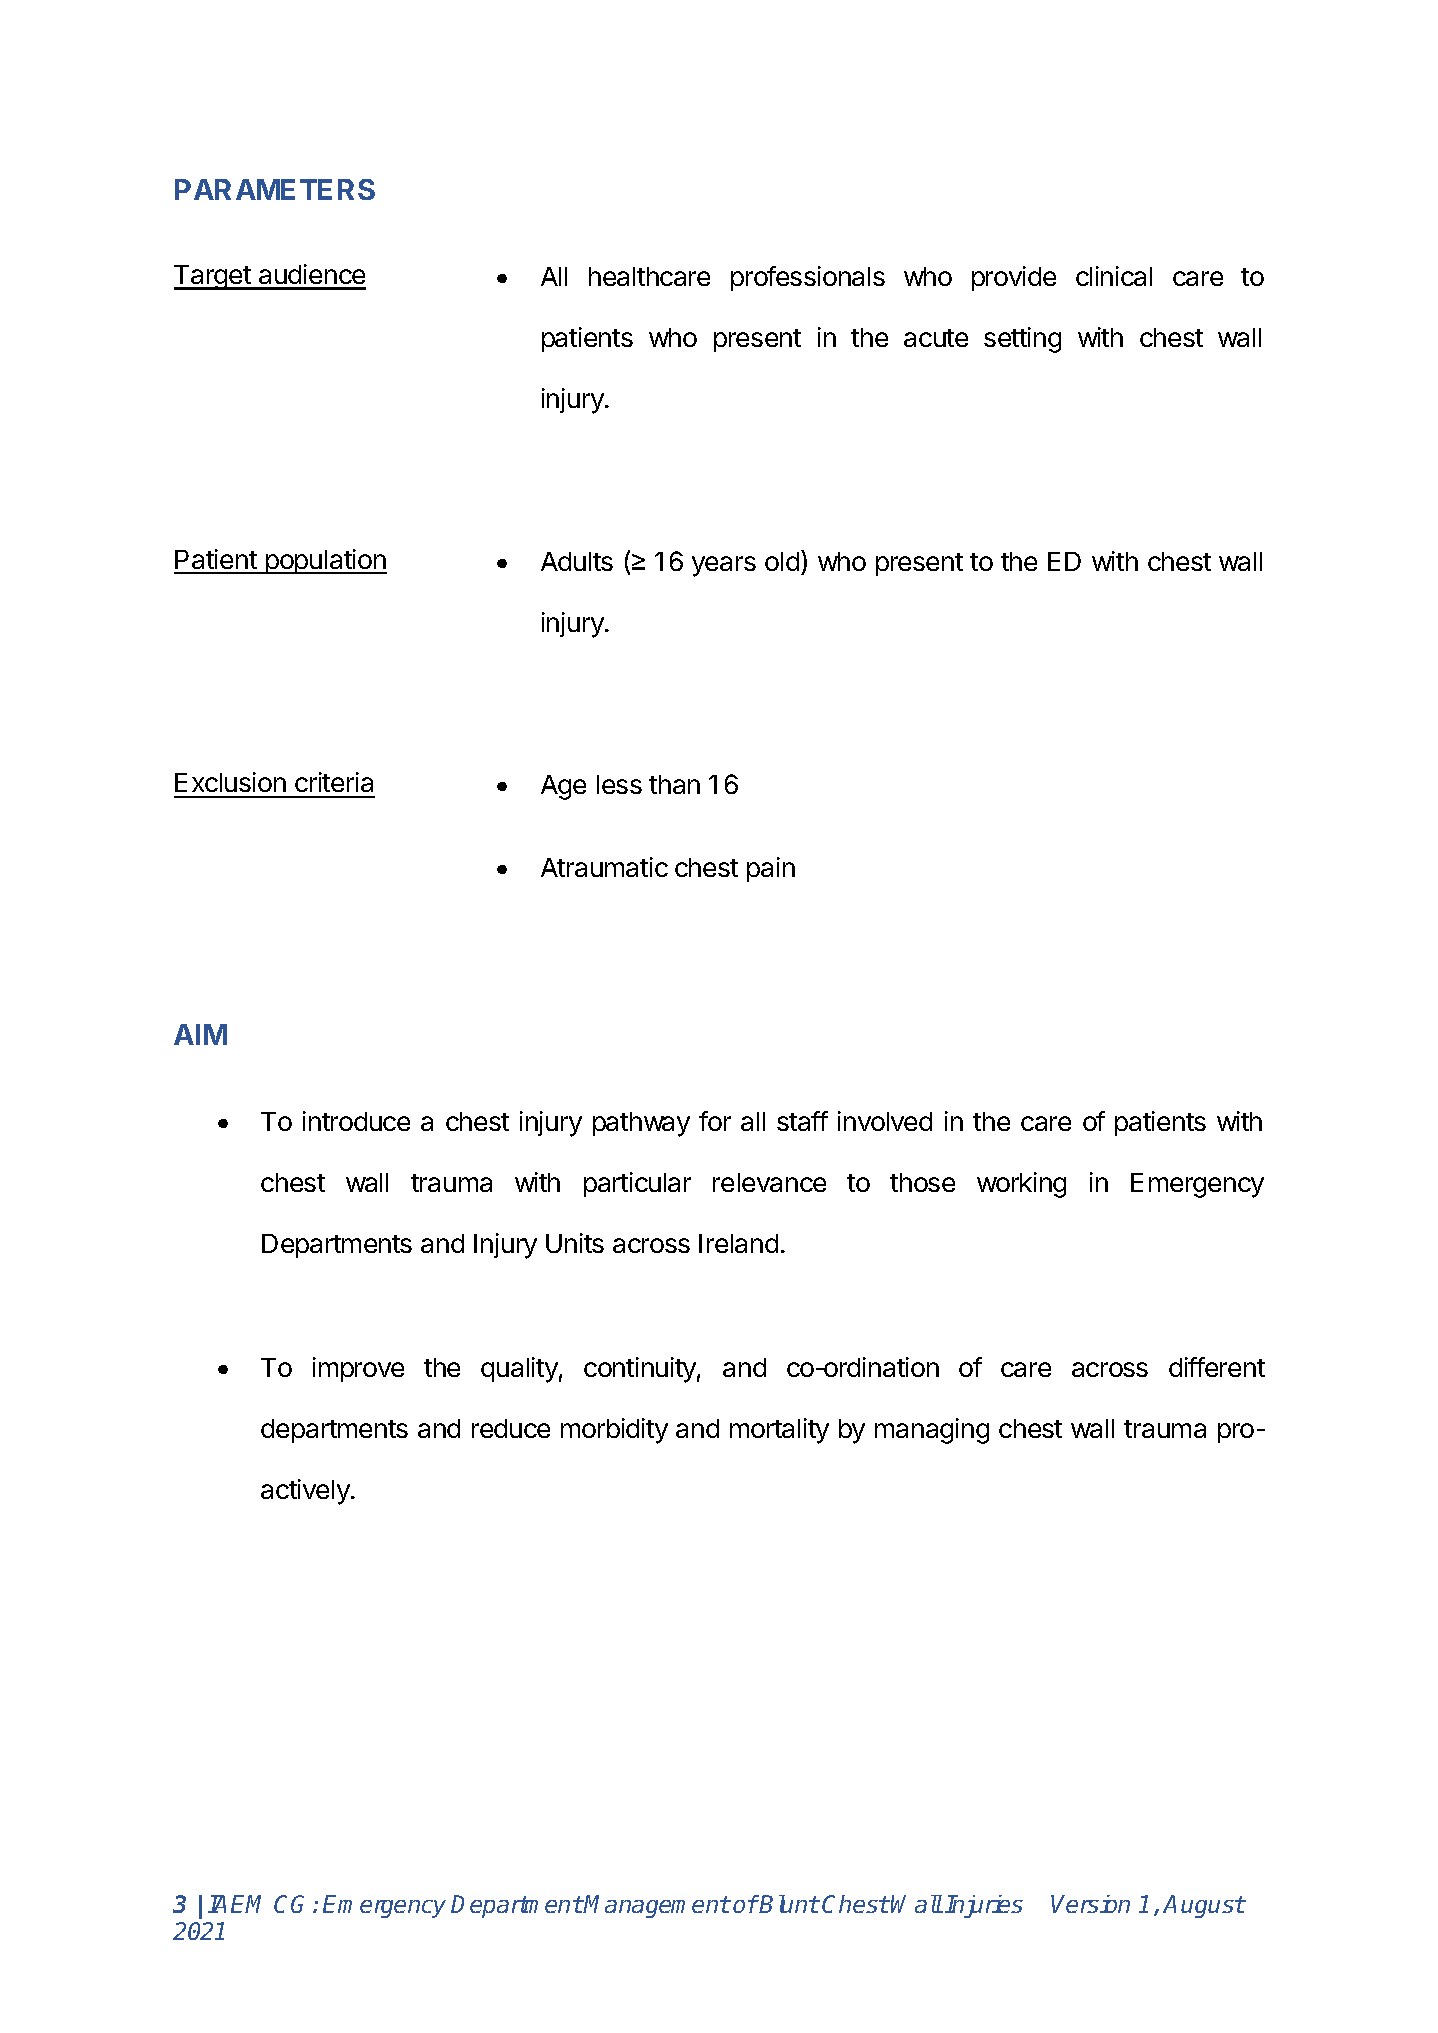 Image resolution: width=1438 pixels, height=2033 pixels. Describe the element at coordinates (1114, 276) in the document. I see `clinical` at that location.
